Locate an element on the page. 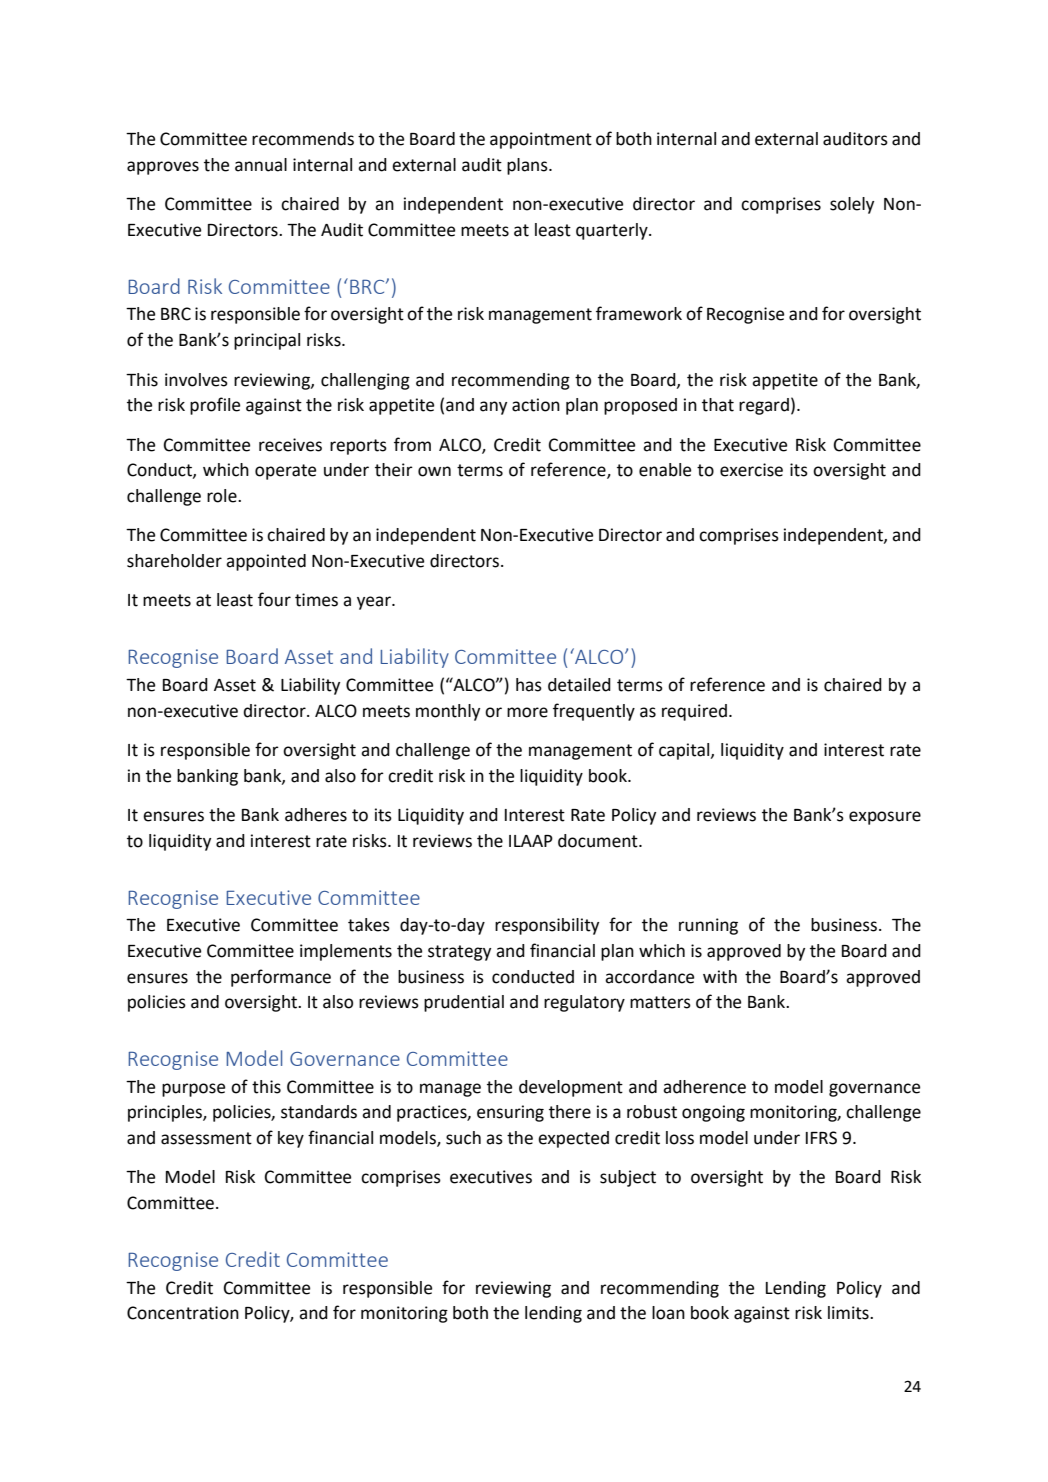  solely is located at coordinates (852, 205).
